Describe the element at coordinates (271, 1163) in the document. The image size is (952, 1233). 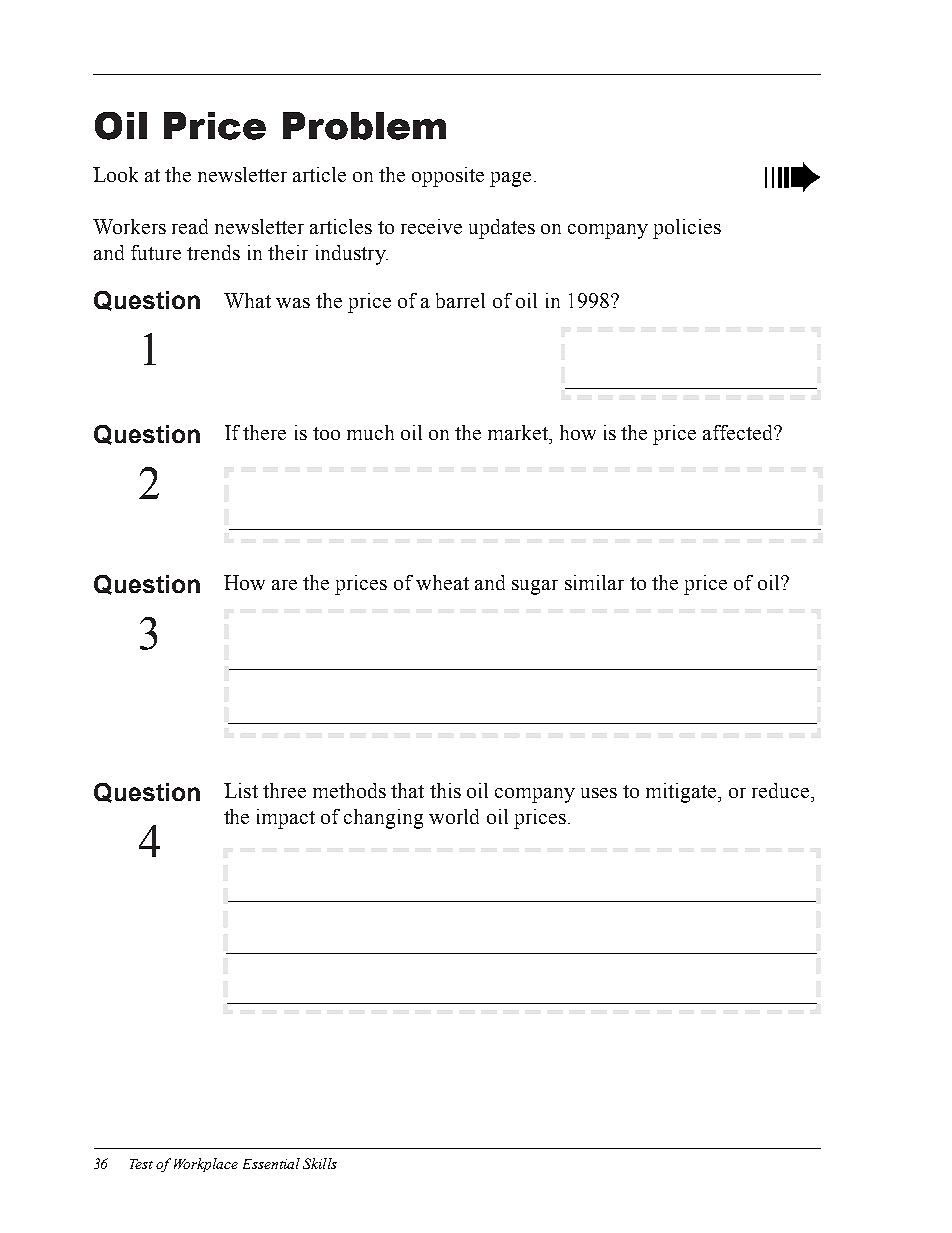
I see `Essential` at that location.
